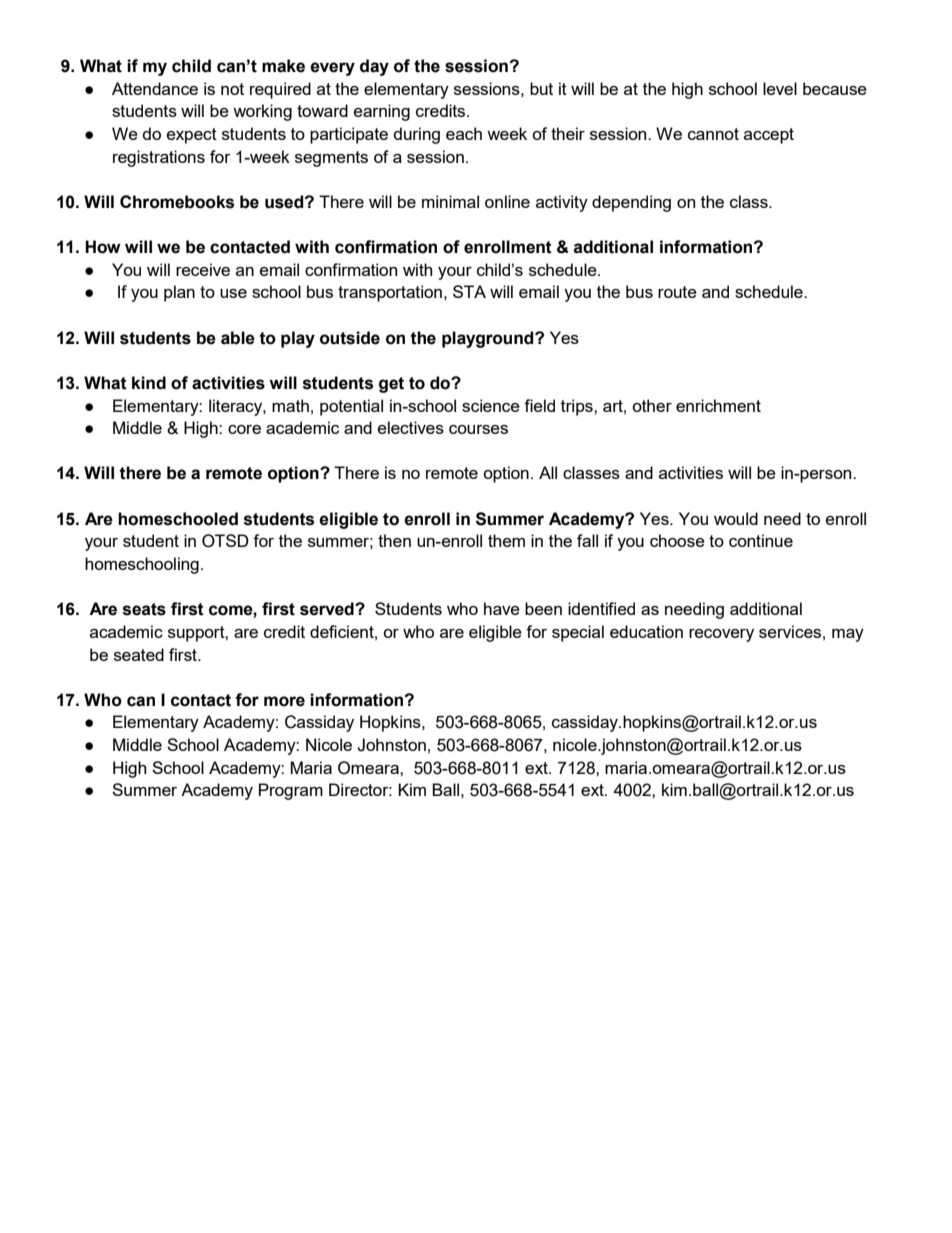  What do you see at coordinates (155, 88) in the screenshot?
I see `Attendance` at bounding box center [155, 88].
